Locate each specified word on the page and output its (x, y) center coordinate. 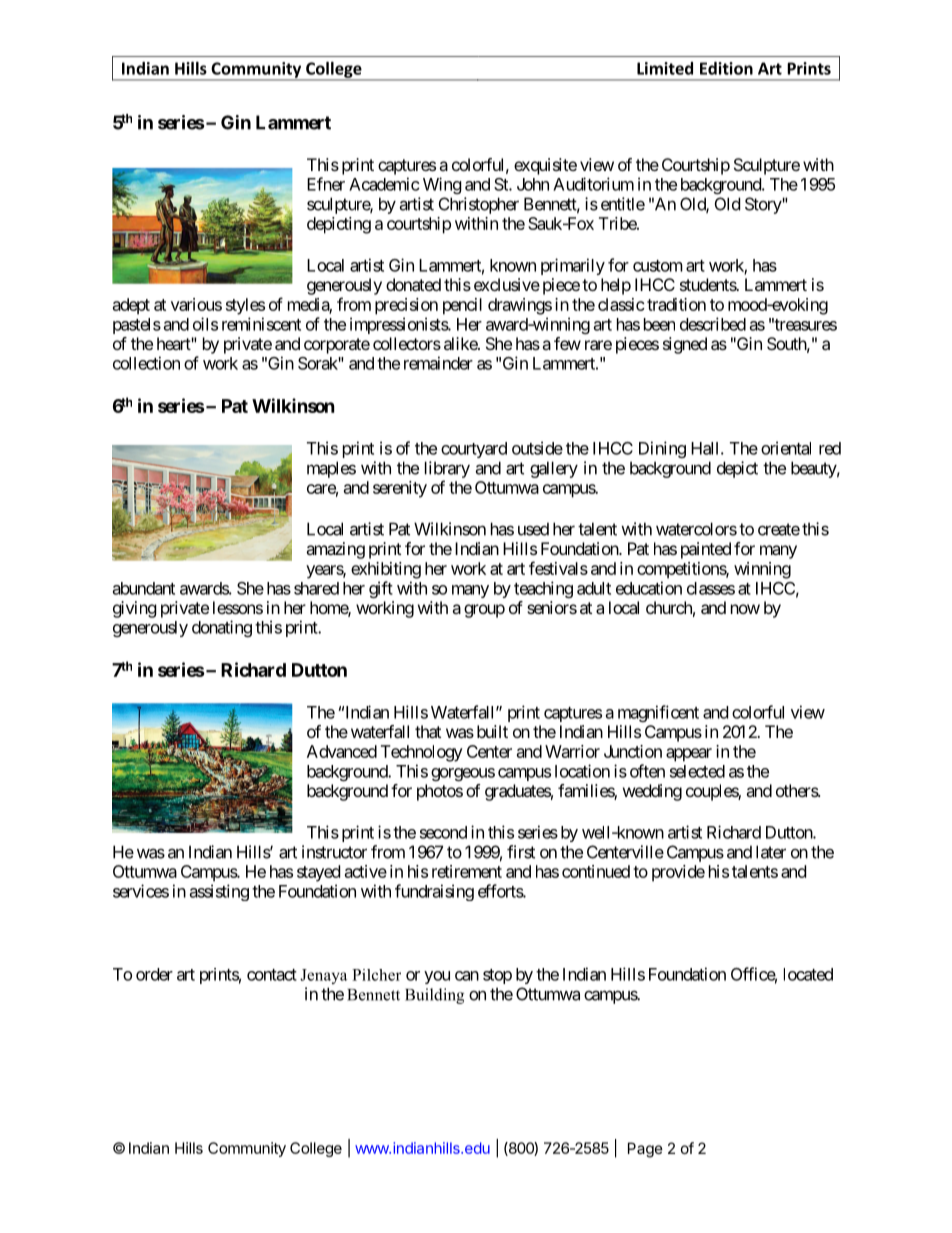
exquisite (545, 166)
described (713, 324)
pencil (462, 306)
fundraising (434, 892)
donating (222, 628)
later (771, 852)
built (492, 731)
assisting (219, 892)
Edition (726, 68)
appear (689, 755)
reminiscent (261, 324)
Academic (384, 184)
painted (706, 550)
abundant (144, 588)
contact (272, 975)
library (447, 469)
